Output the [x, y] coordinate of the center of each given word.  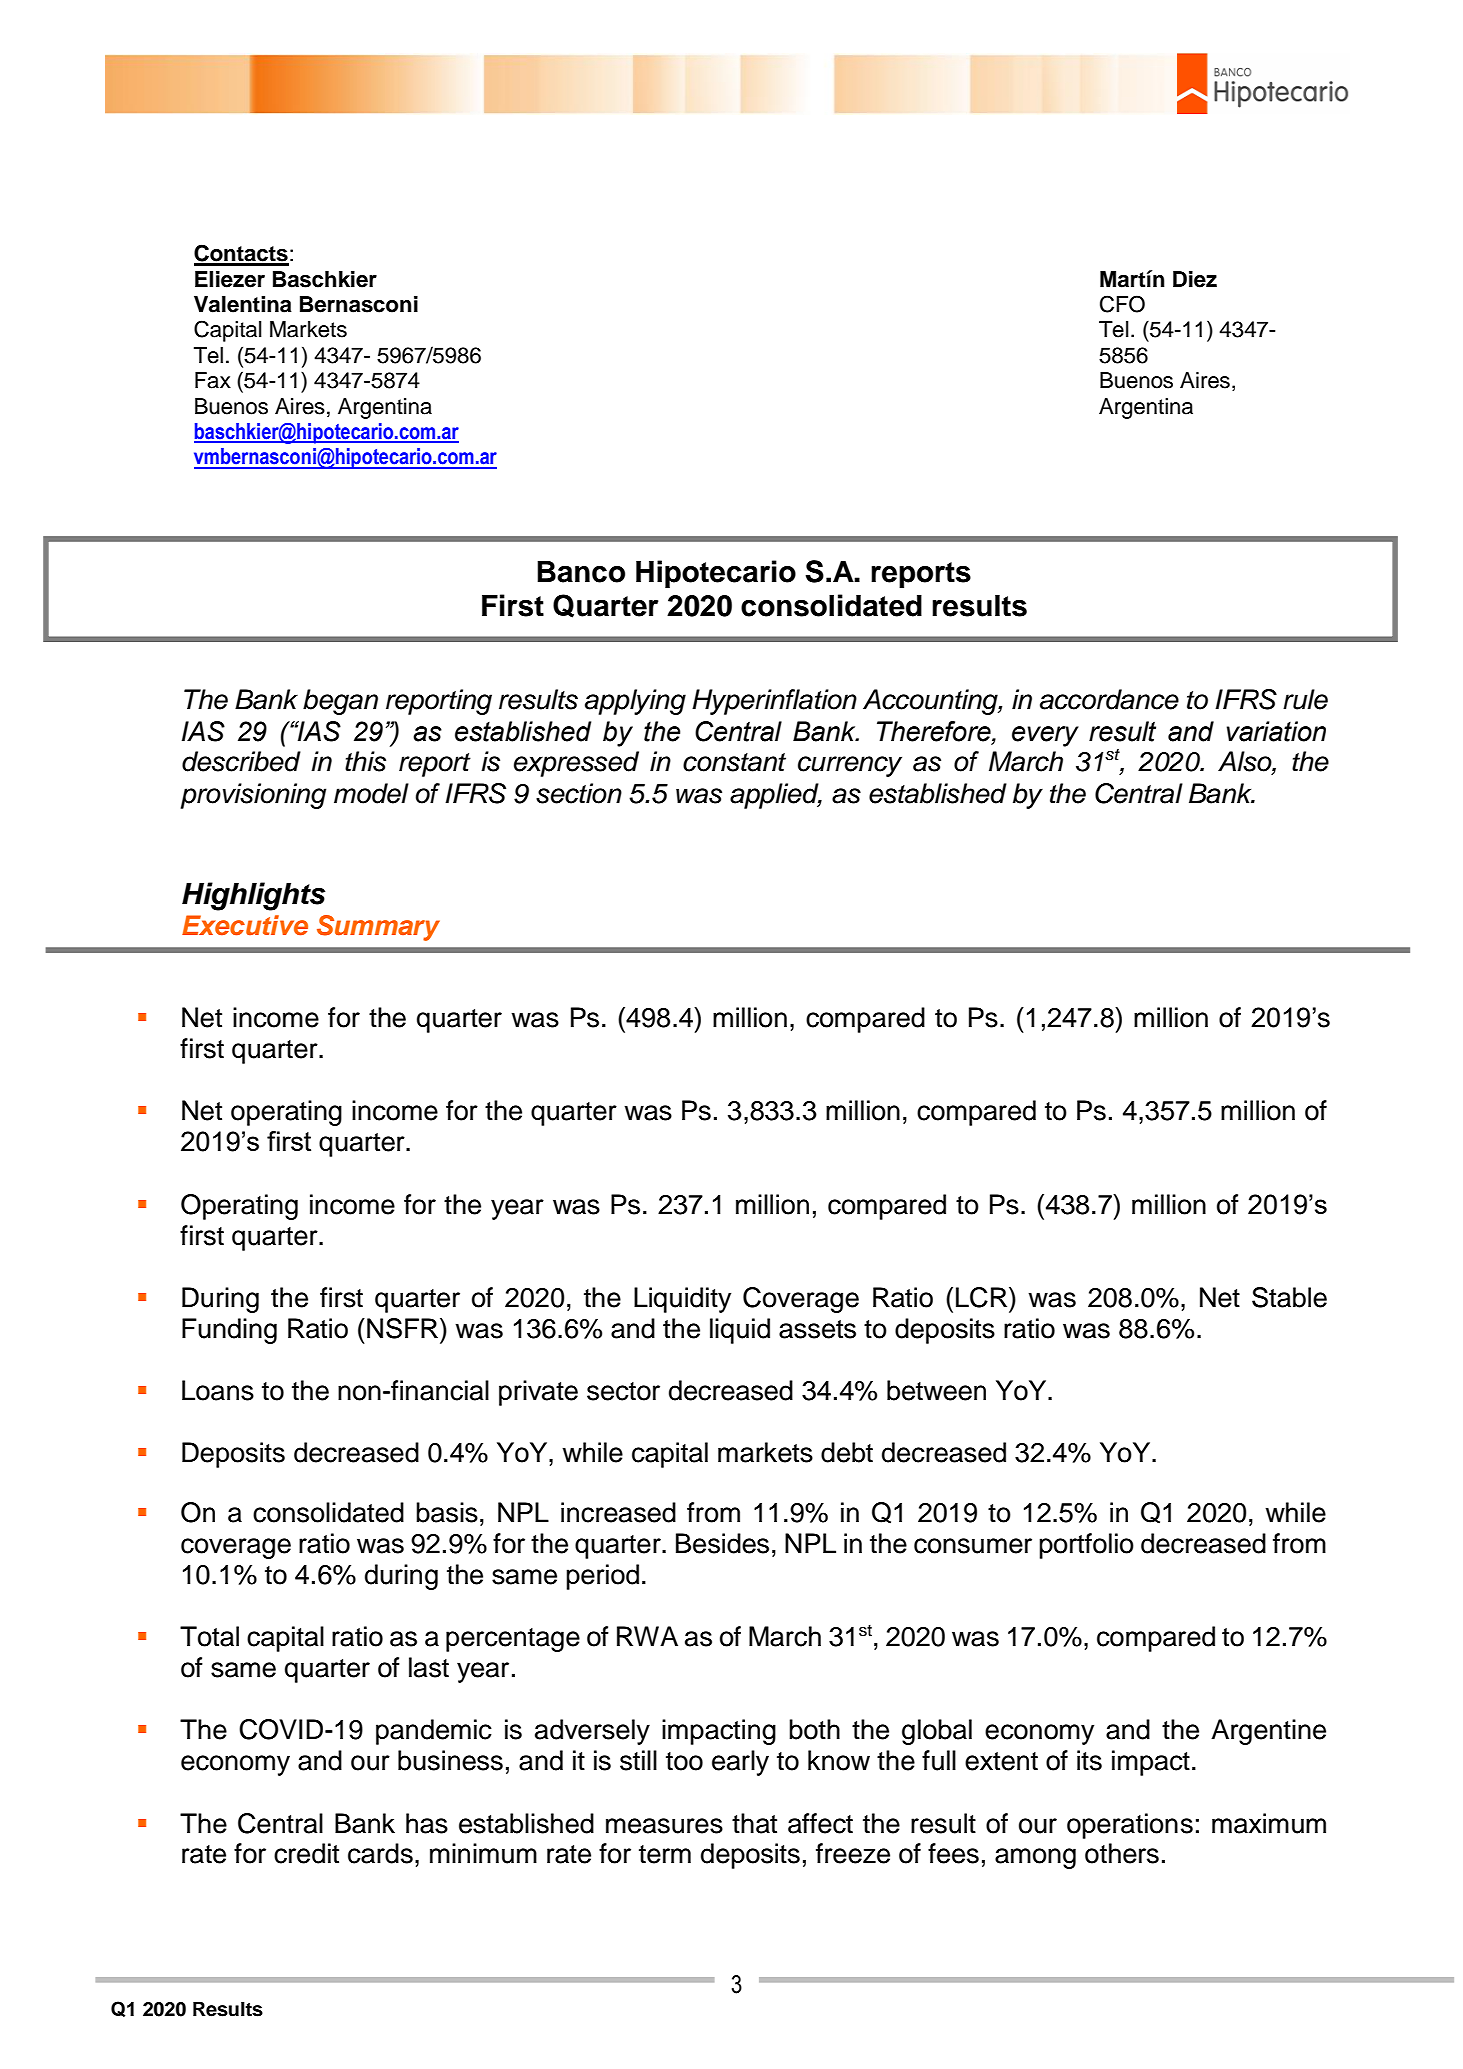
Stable [1289, 1297]
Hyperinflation [774, 702]
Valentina [243, 304]
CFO [1122, 304]
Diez [1195, 279]
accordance [1109, 699]
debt [847, 1452]
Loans [218, 1390]
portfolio [1086, 1546]
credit [306, 1853]
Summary [378, 928]
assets [817, 1329]
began [340, 702]
